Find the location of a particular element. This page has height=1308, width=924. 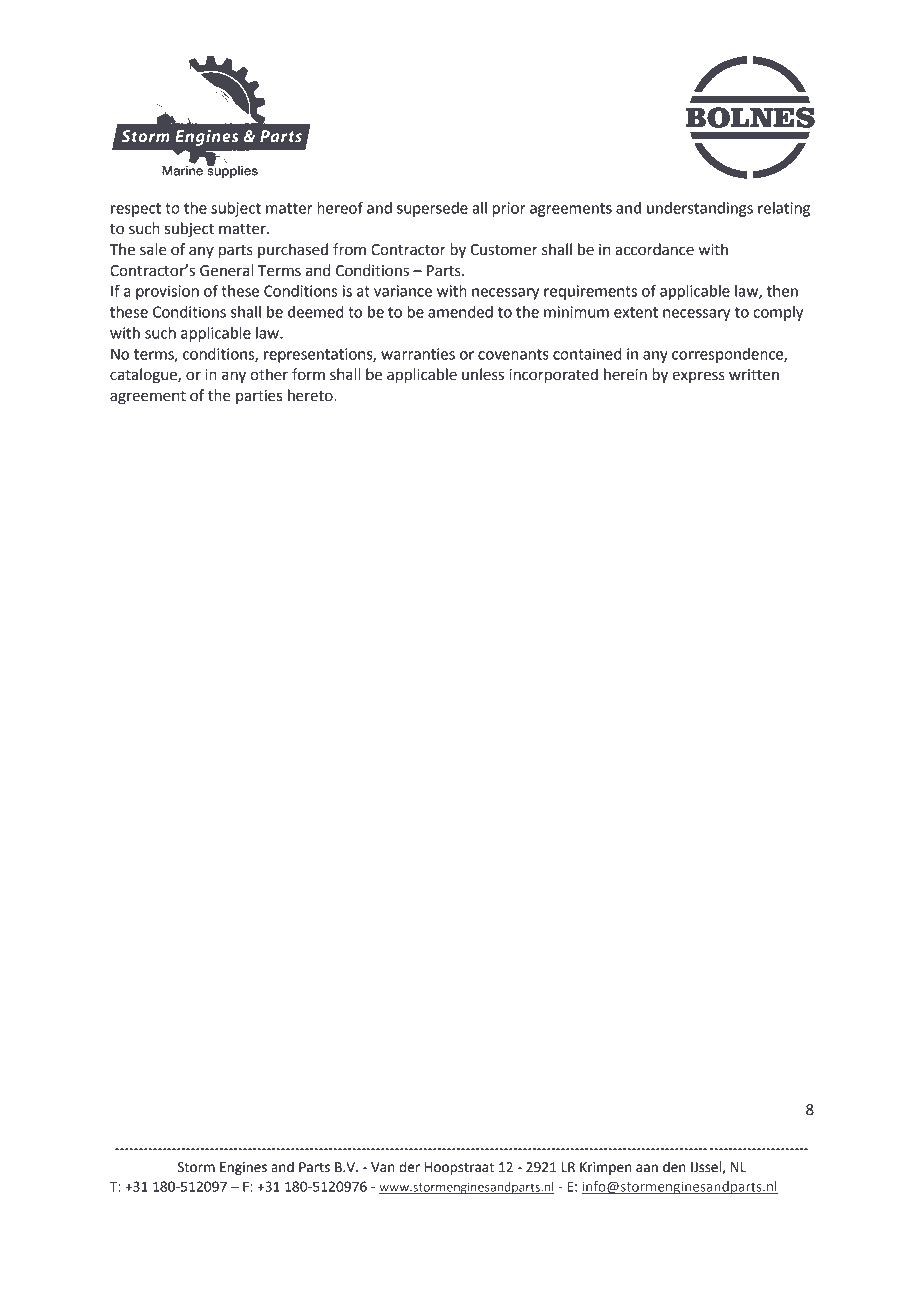

express is located at coordinates (698, 377).
